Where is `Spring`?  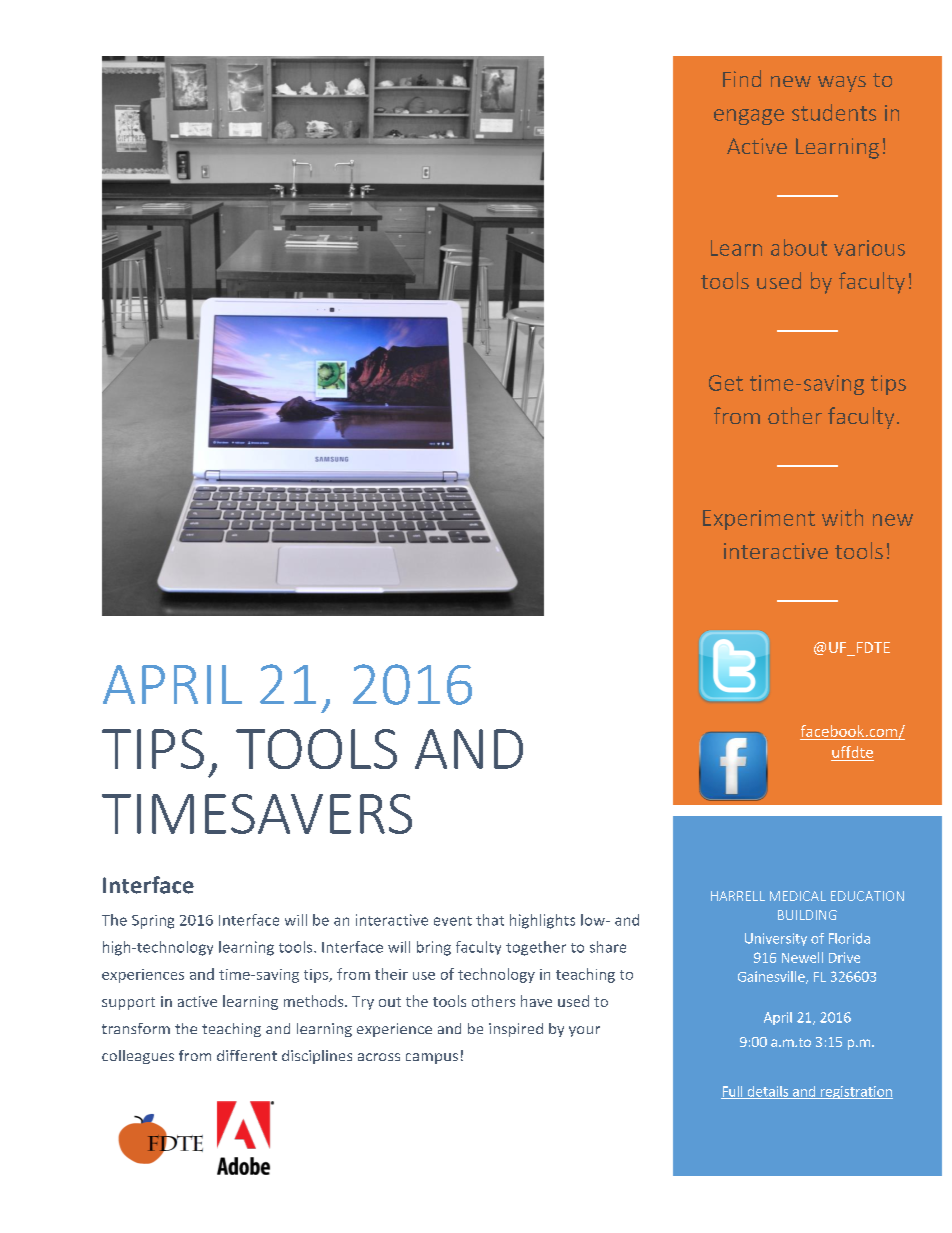
Spring is located at coordinates (153, 922).
